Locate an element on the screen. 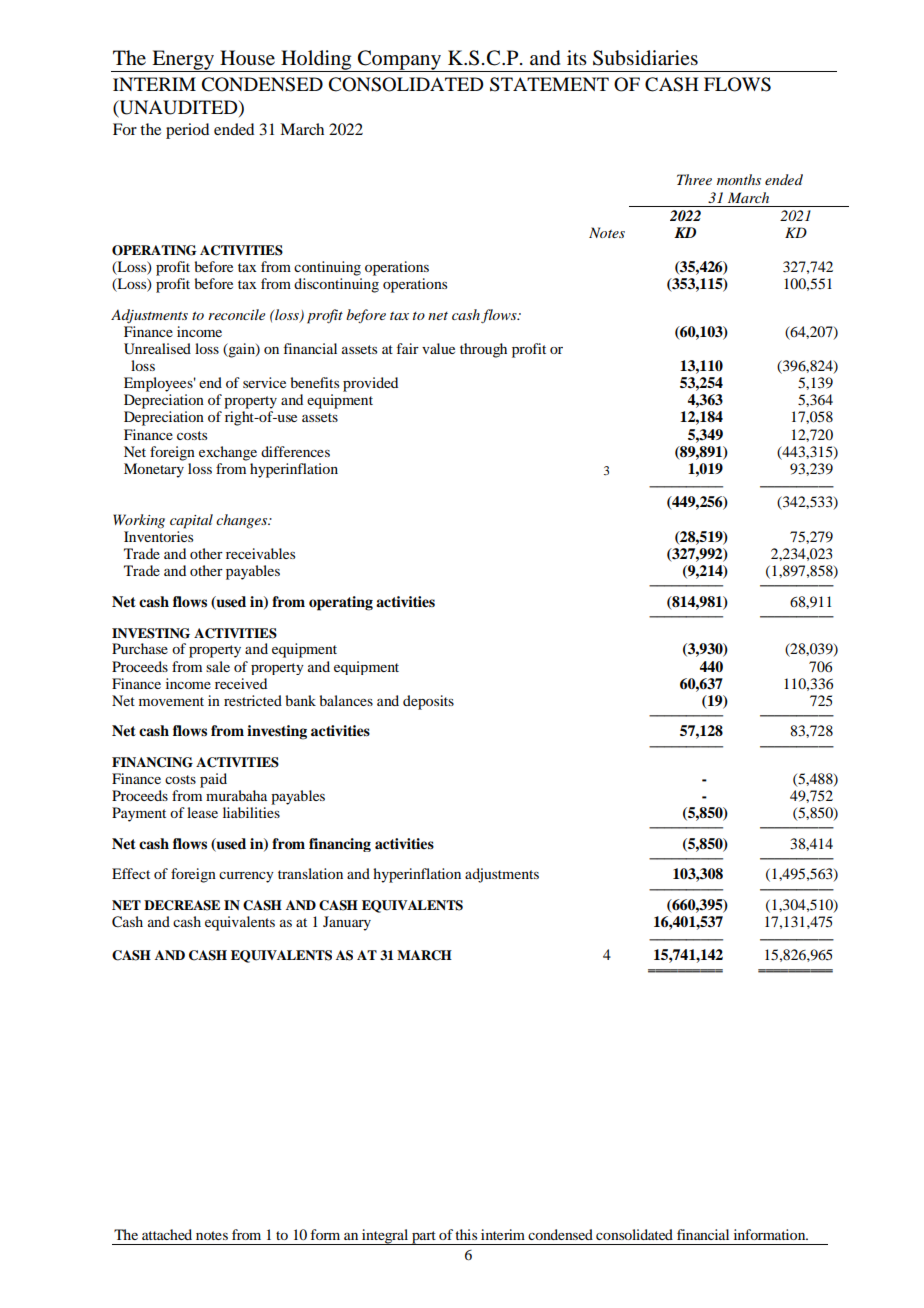 This screenshot has width=924, height=1308. Energy is located at coordinates (183, 61).
